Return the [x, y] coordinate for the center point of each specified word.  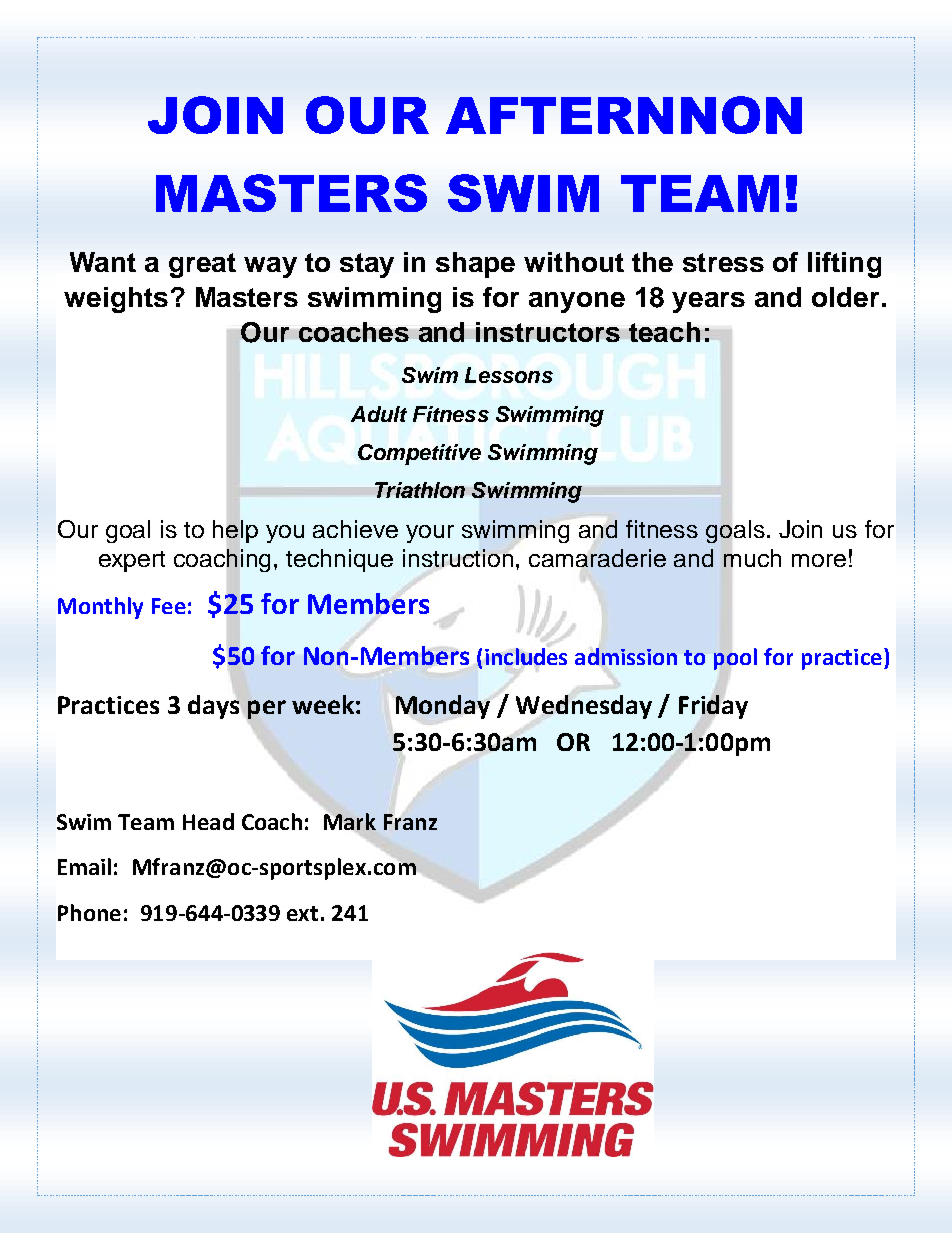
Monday [443, 707]
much [752, 558]
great [202, 265]
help [235, 531]
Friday [713, 707]
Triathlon [420, 490]
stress [723, 262]
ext [302, 913]
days [215, 706]
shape [475, 265]
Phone [89, 912]
